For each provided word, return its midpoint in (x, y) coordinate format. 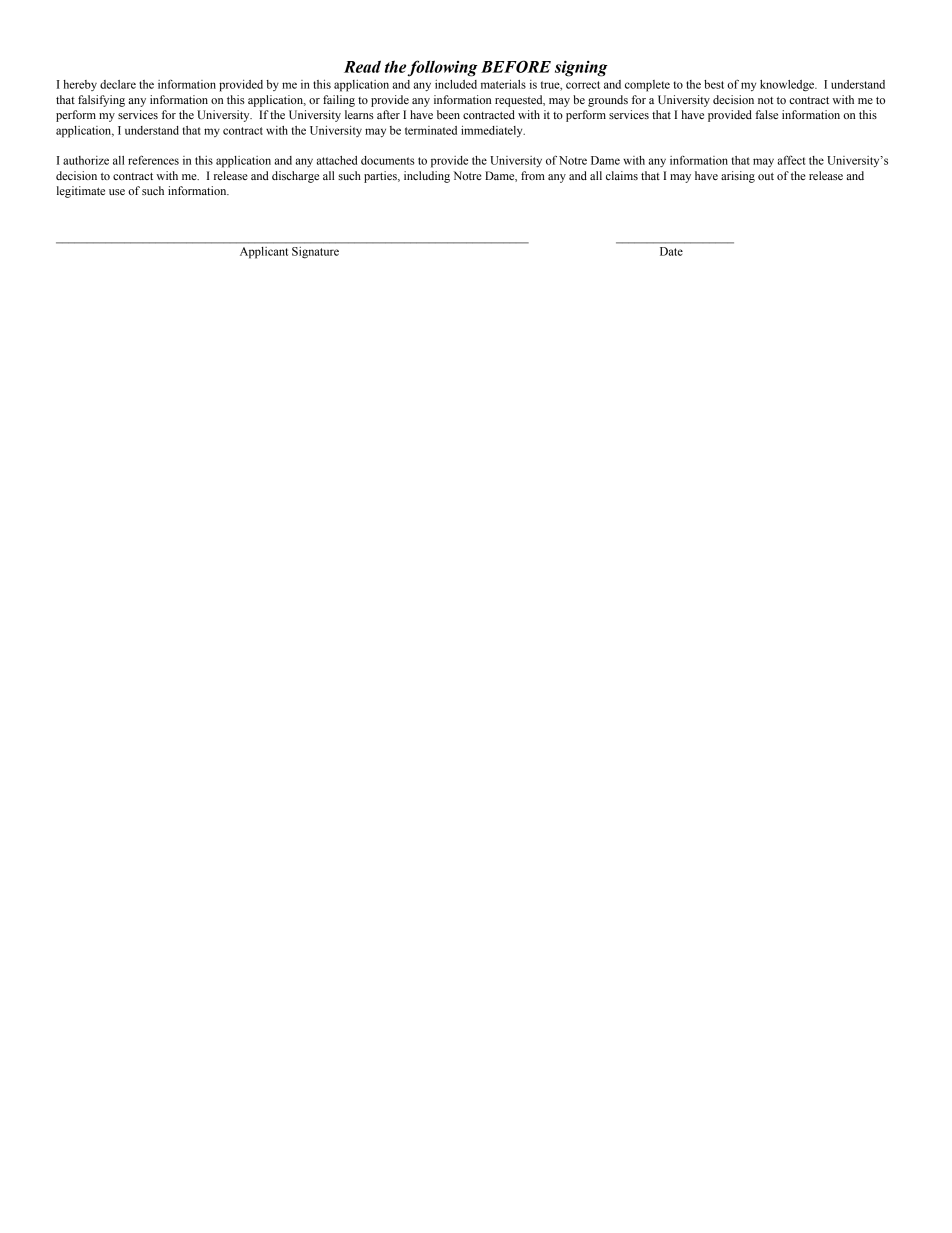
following (443, 68)
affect (791, 160)
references (153, 160)
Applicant (264, 252)
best (714, 84)
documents (387, 160)
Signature (315, 252)
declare (118, 84)
